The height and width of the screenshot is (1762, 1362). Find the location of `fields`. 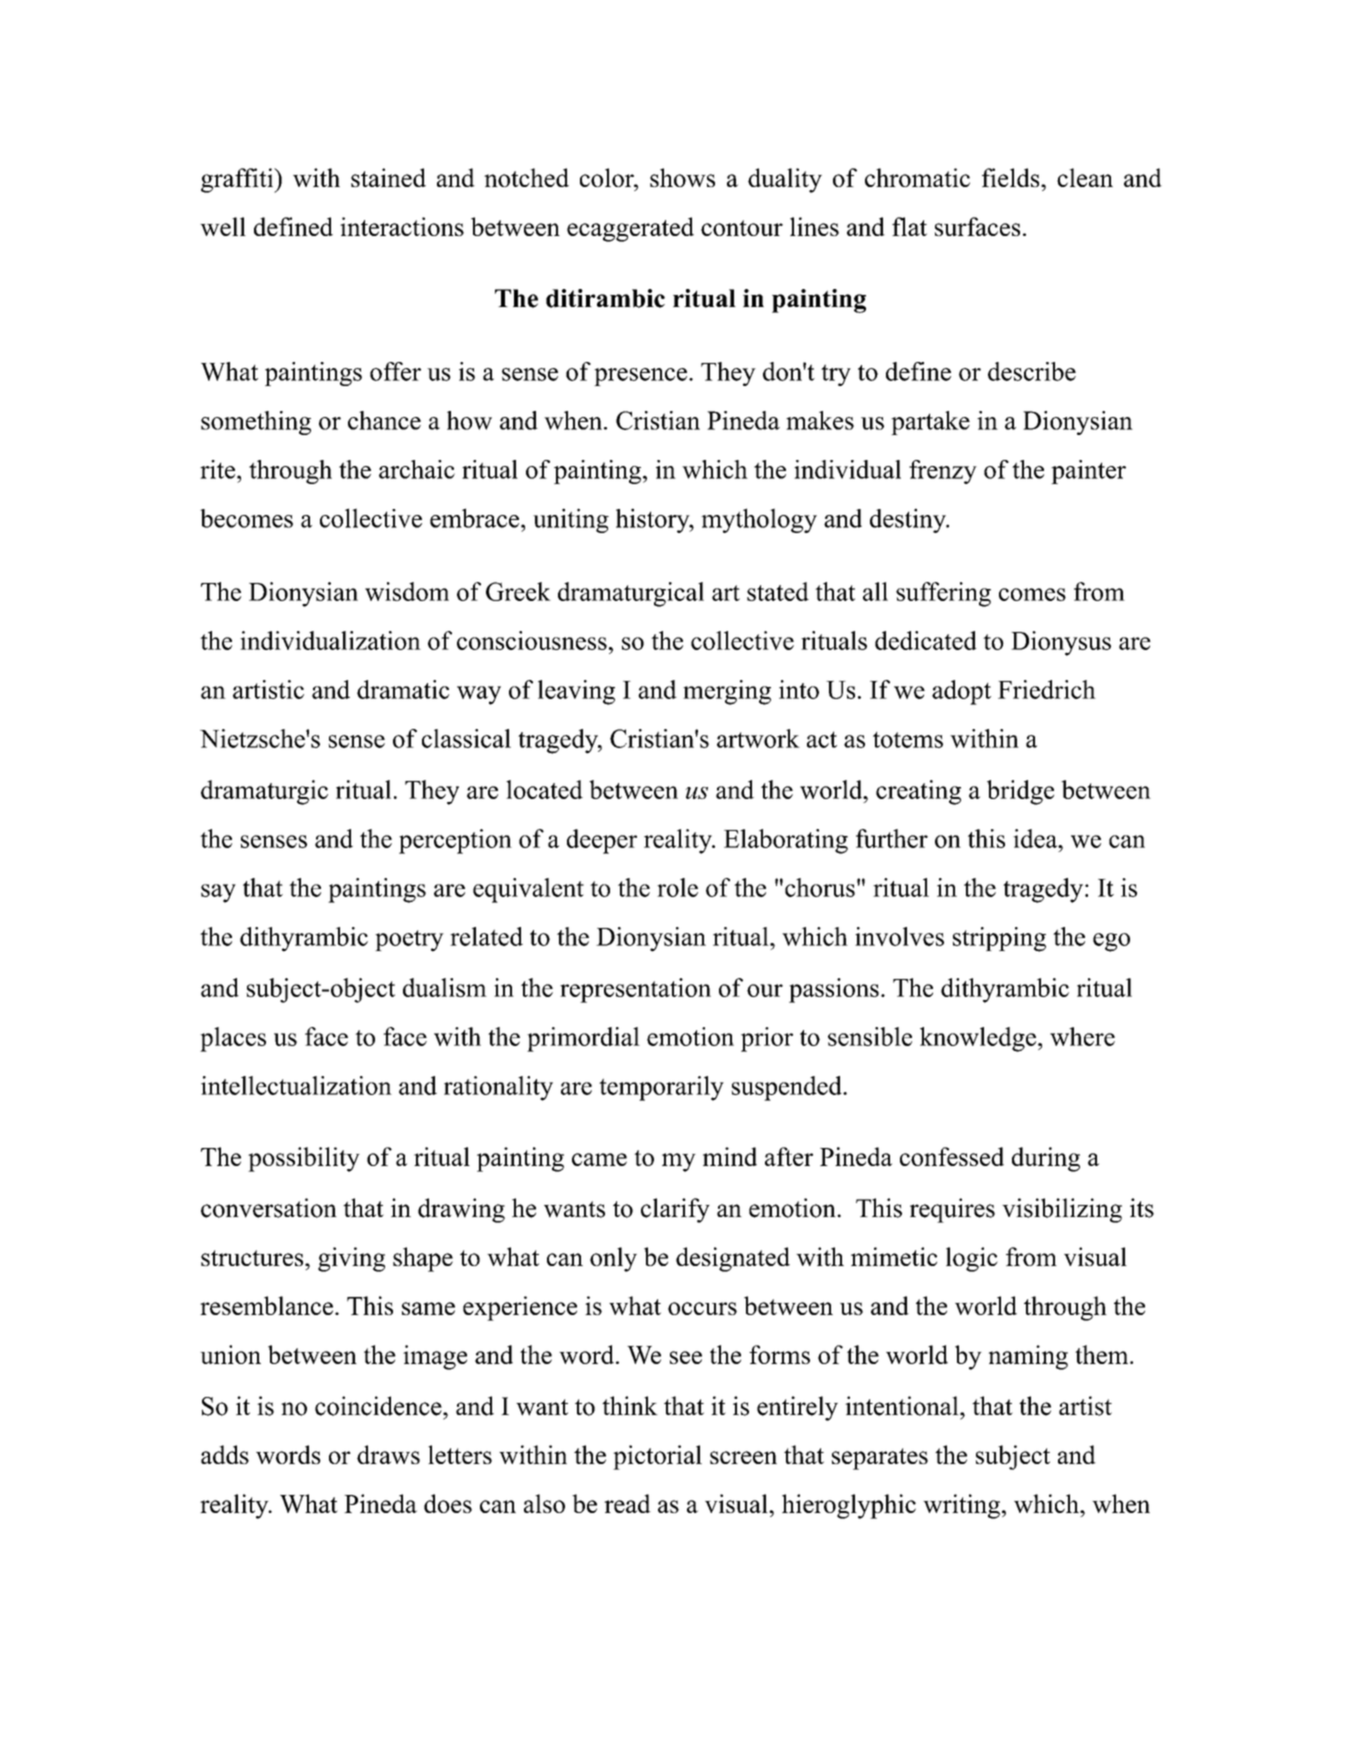

fields is located at coordinates (1012, 177).
